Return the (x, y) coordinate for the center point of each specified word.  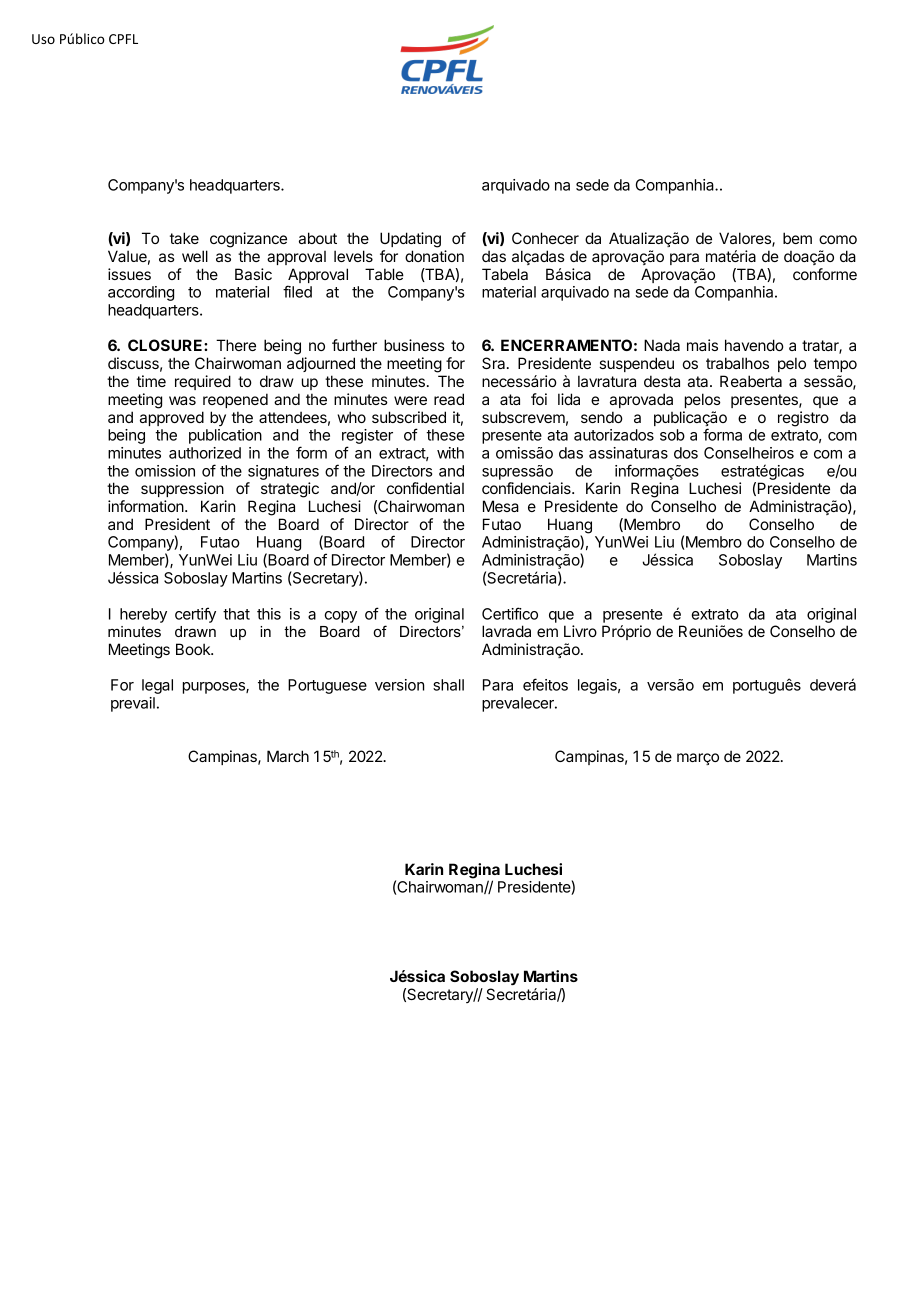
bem (797, 238)
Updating (410, 240)
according (141, 293)
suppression (182, 489)
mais (702, 345)
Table (384, 274)
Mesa (501, 506)
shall (448, 685)
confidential (425, 488)
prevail (133, 704)
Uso (43, 39)
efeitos (545, 684)
